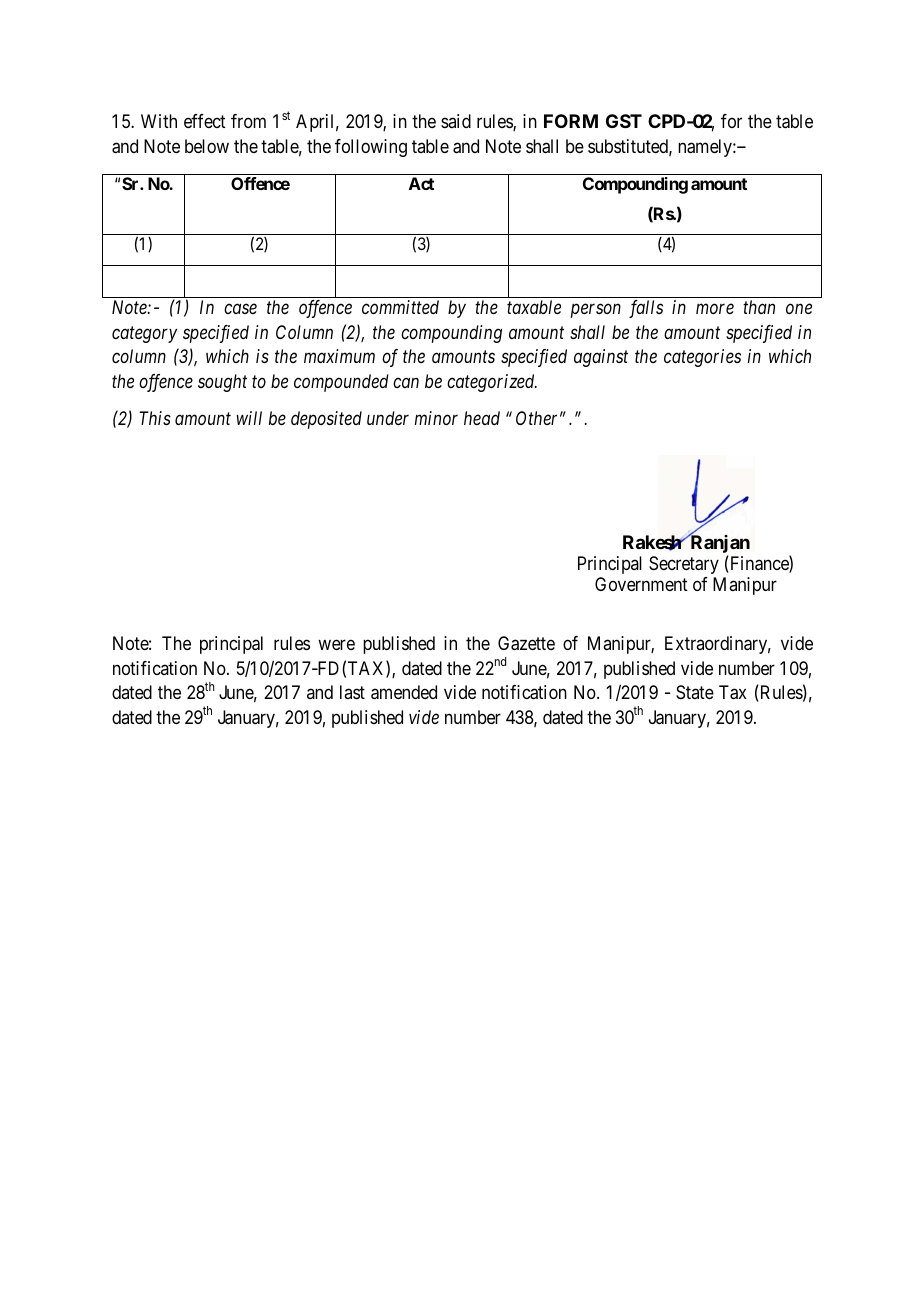 The height and width of the screenshot is (1308, 924). What do you see at coordinates (352, 692) in the screenshot?
I see `last` at bounding box center [352, 692].
